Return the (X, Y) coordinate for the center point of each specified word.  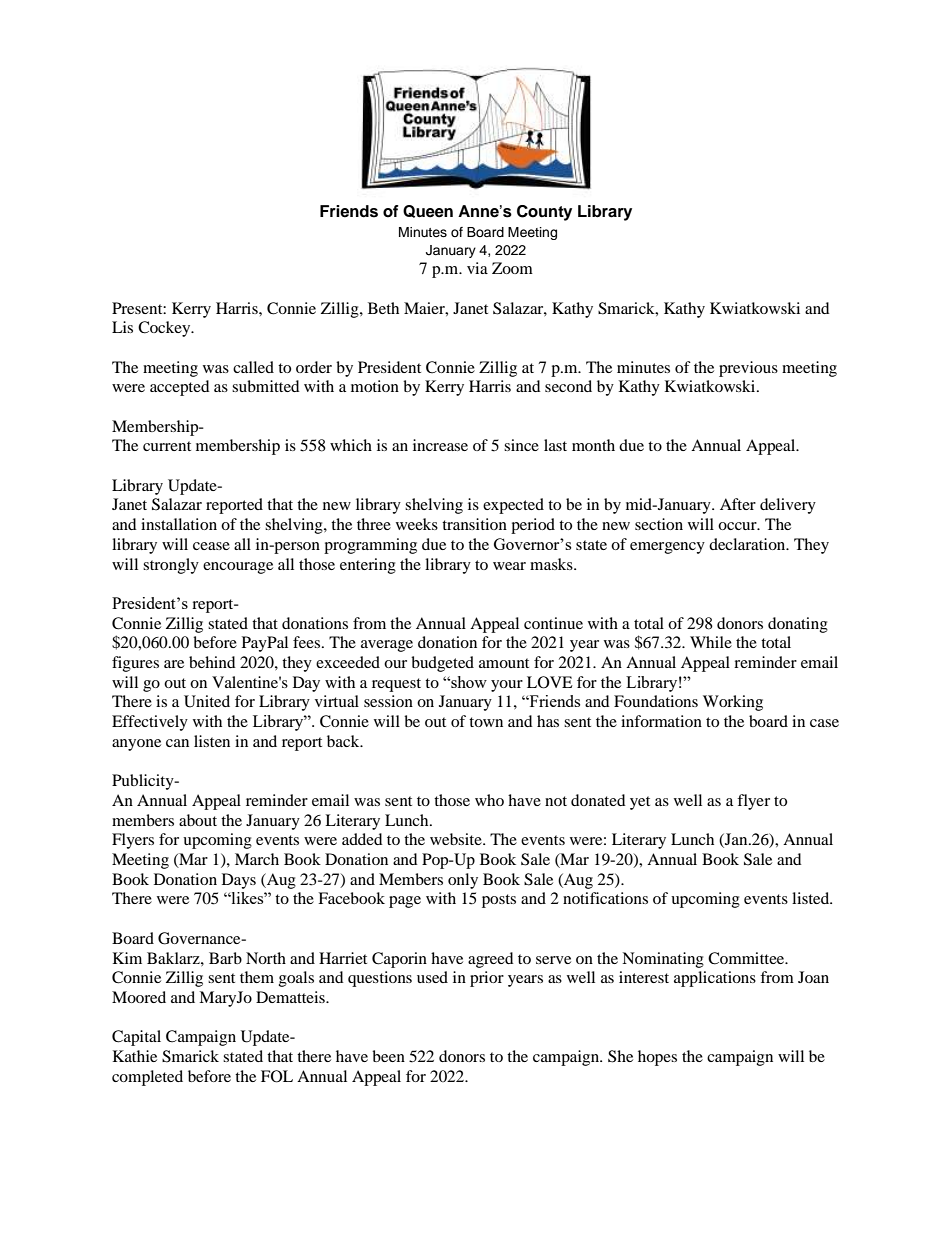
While (711, 642)
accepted (180, 388)
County (544, 213)
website (457, 839)
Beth (383, 308)
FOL (277, 1076)
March (257, 859)
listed (812, 898)
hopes (657, 1058)
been (388, 1056)
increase (440, 445)
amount (504, 663)
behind (212, 662)
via (477, 268)
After (738, 504)
